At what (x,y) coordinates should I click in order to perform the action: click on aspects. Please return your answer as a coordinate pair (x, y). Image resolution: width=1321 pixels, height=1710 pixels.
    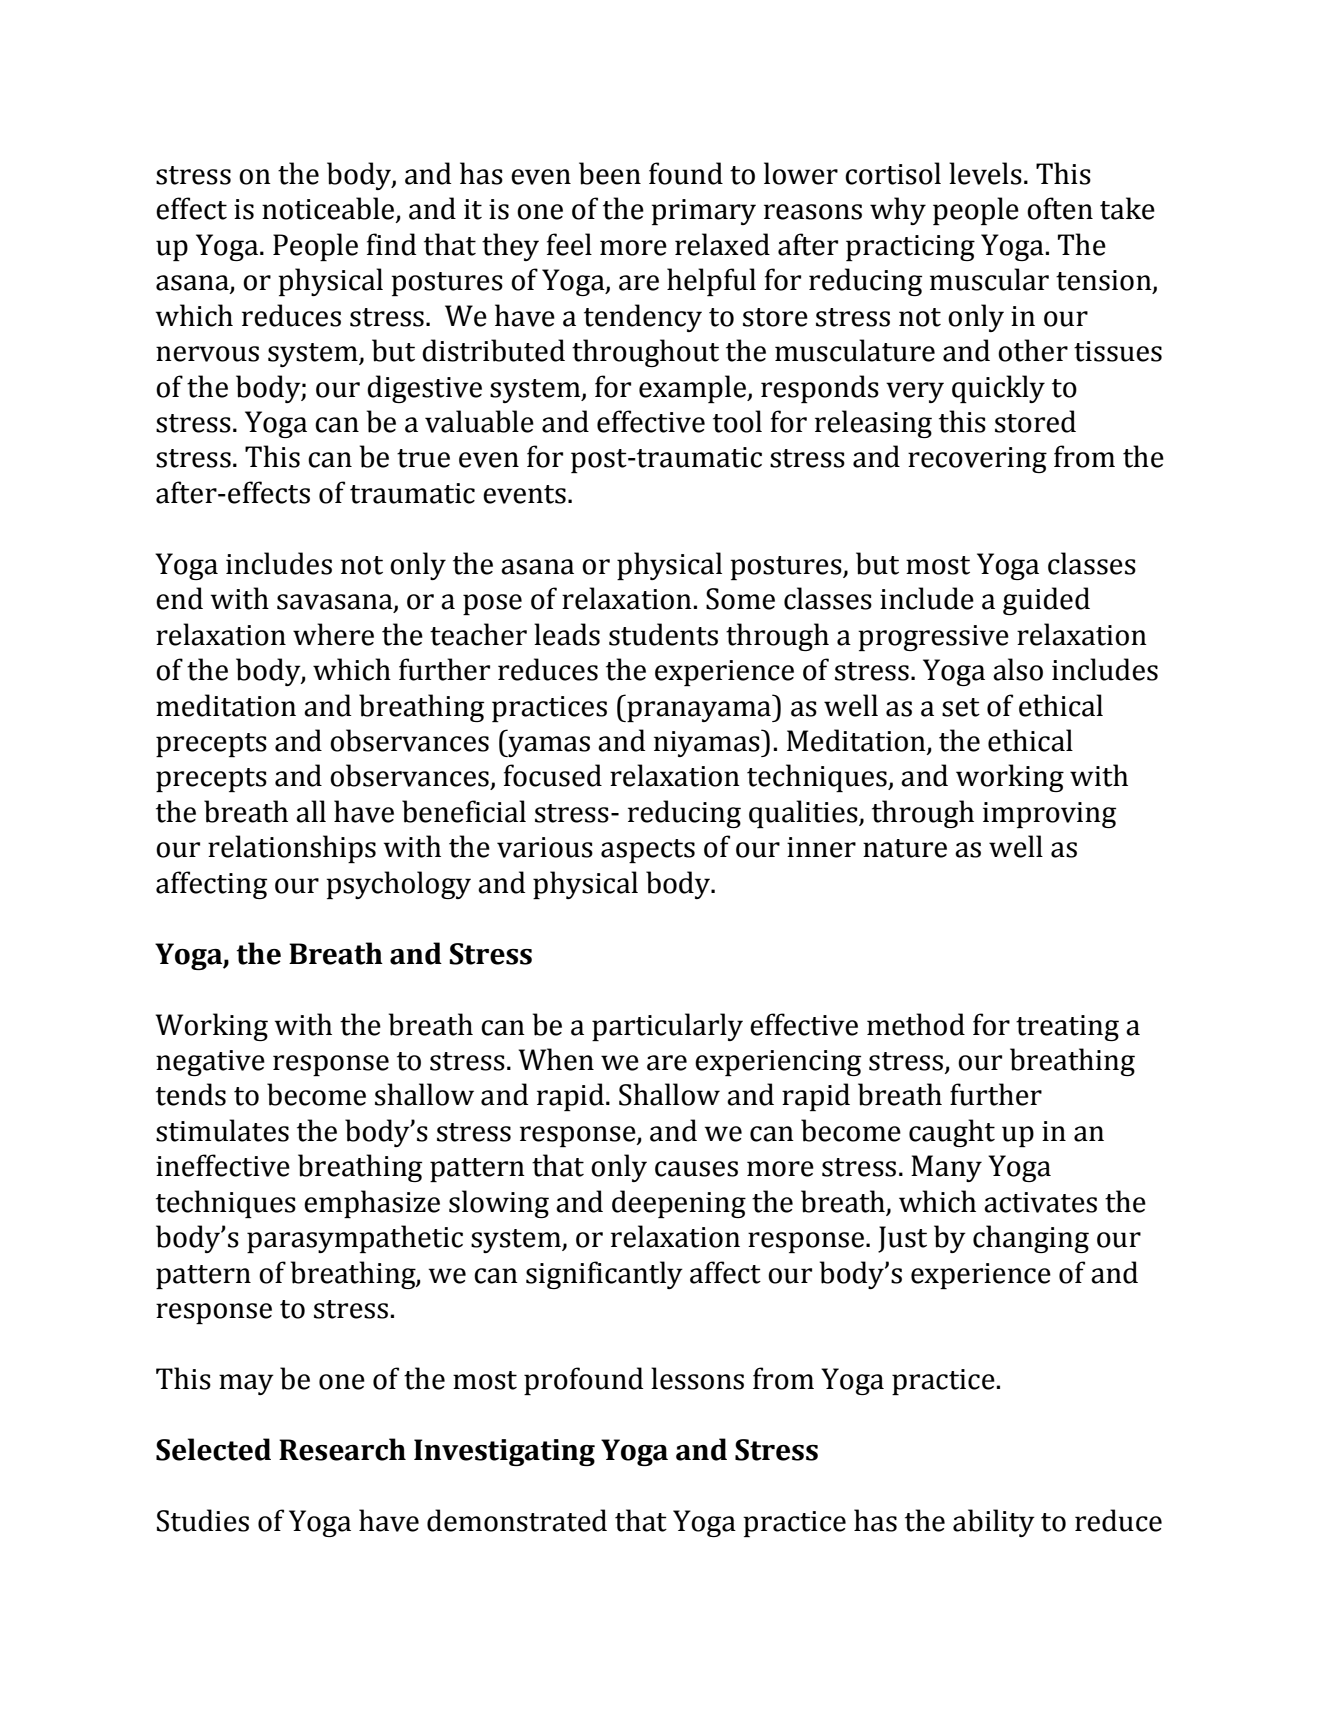
    Looking at the image, I should click on (648, 851).
